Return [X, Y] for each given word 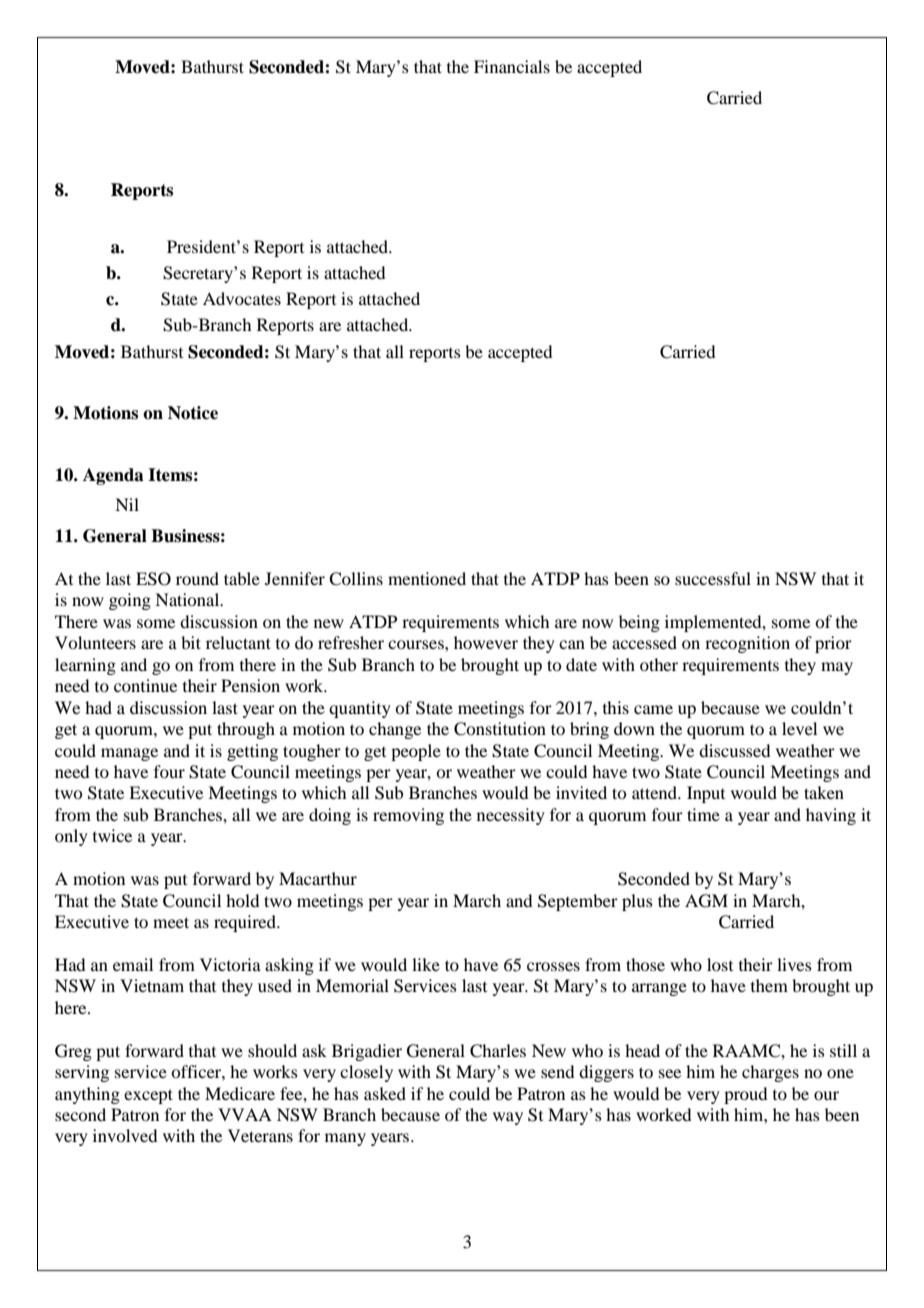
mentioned [427, 578]
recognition [747, 644]
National [188, 599]
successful [713, 578]
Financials [512, 66]
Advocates [242, 298]
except [148, 1096]
